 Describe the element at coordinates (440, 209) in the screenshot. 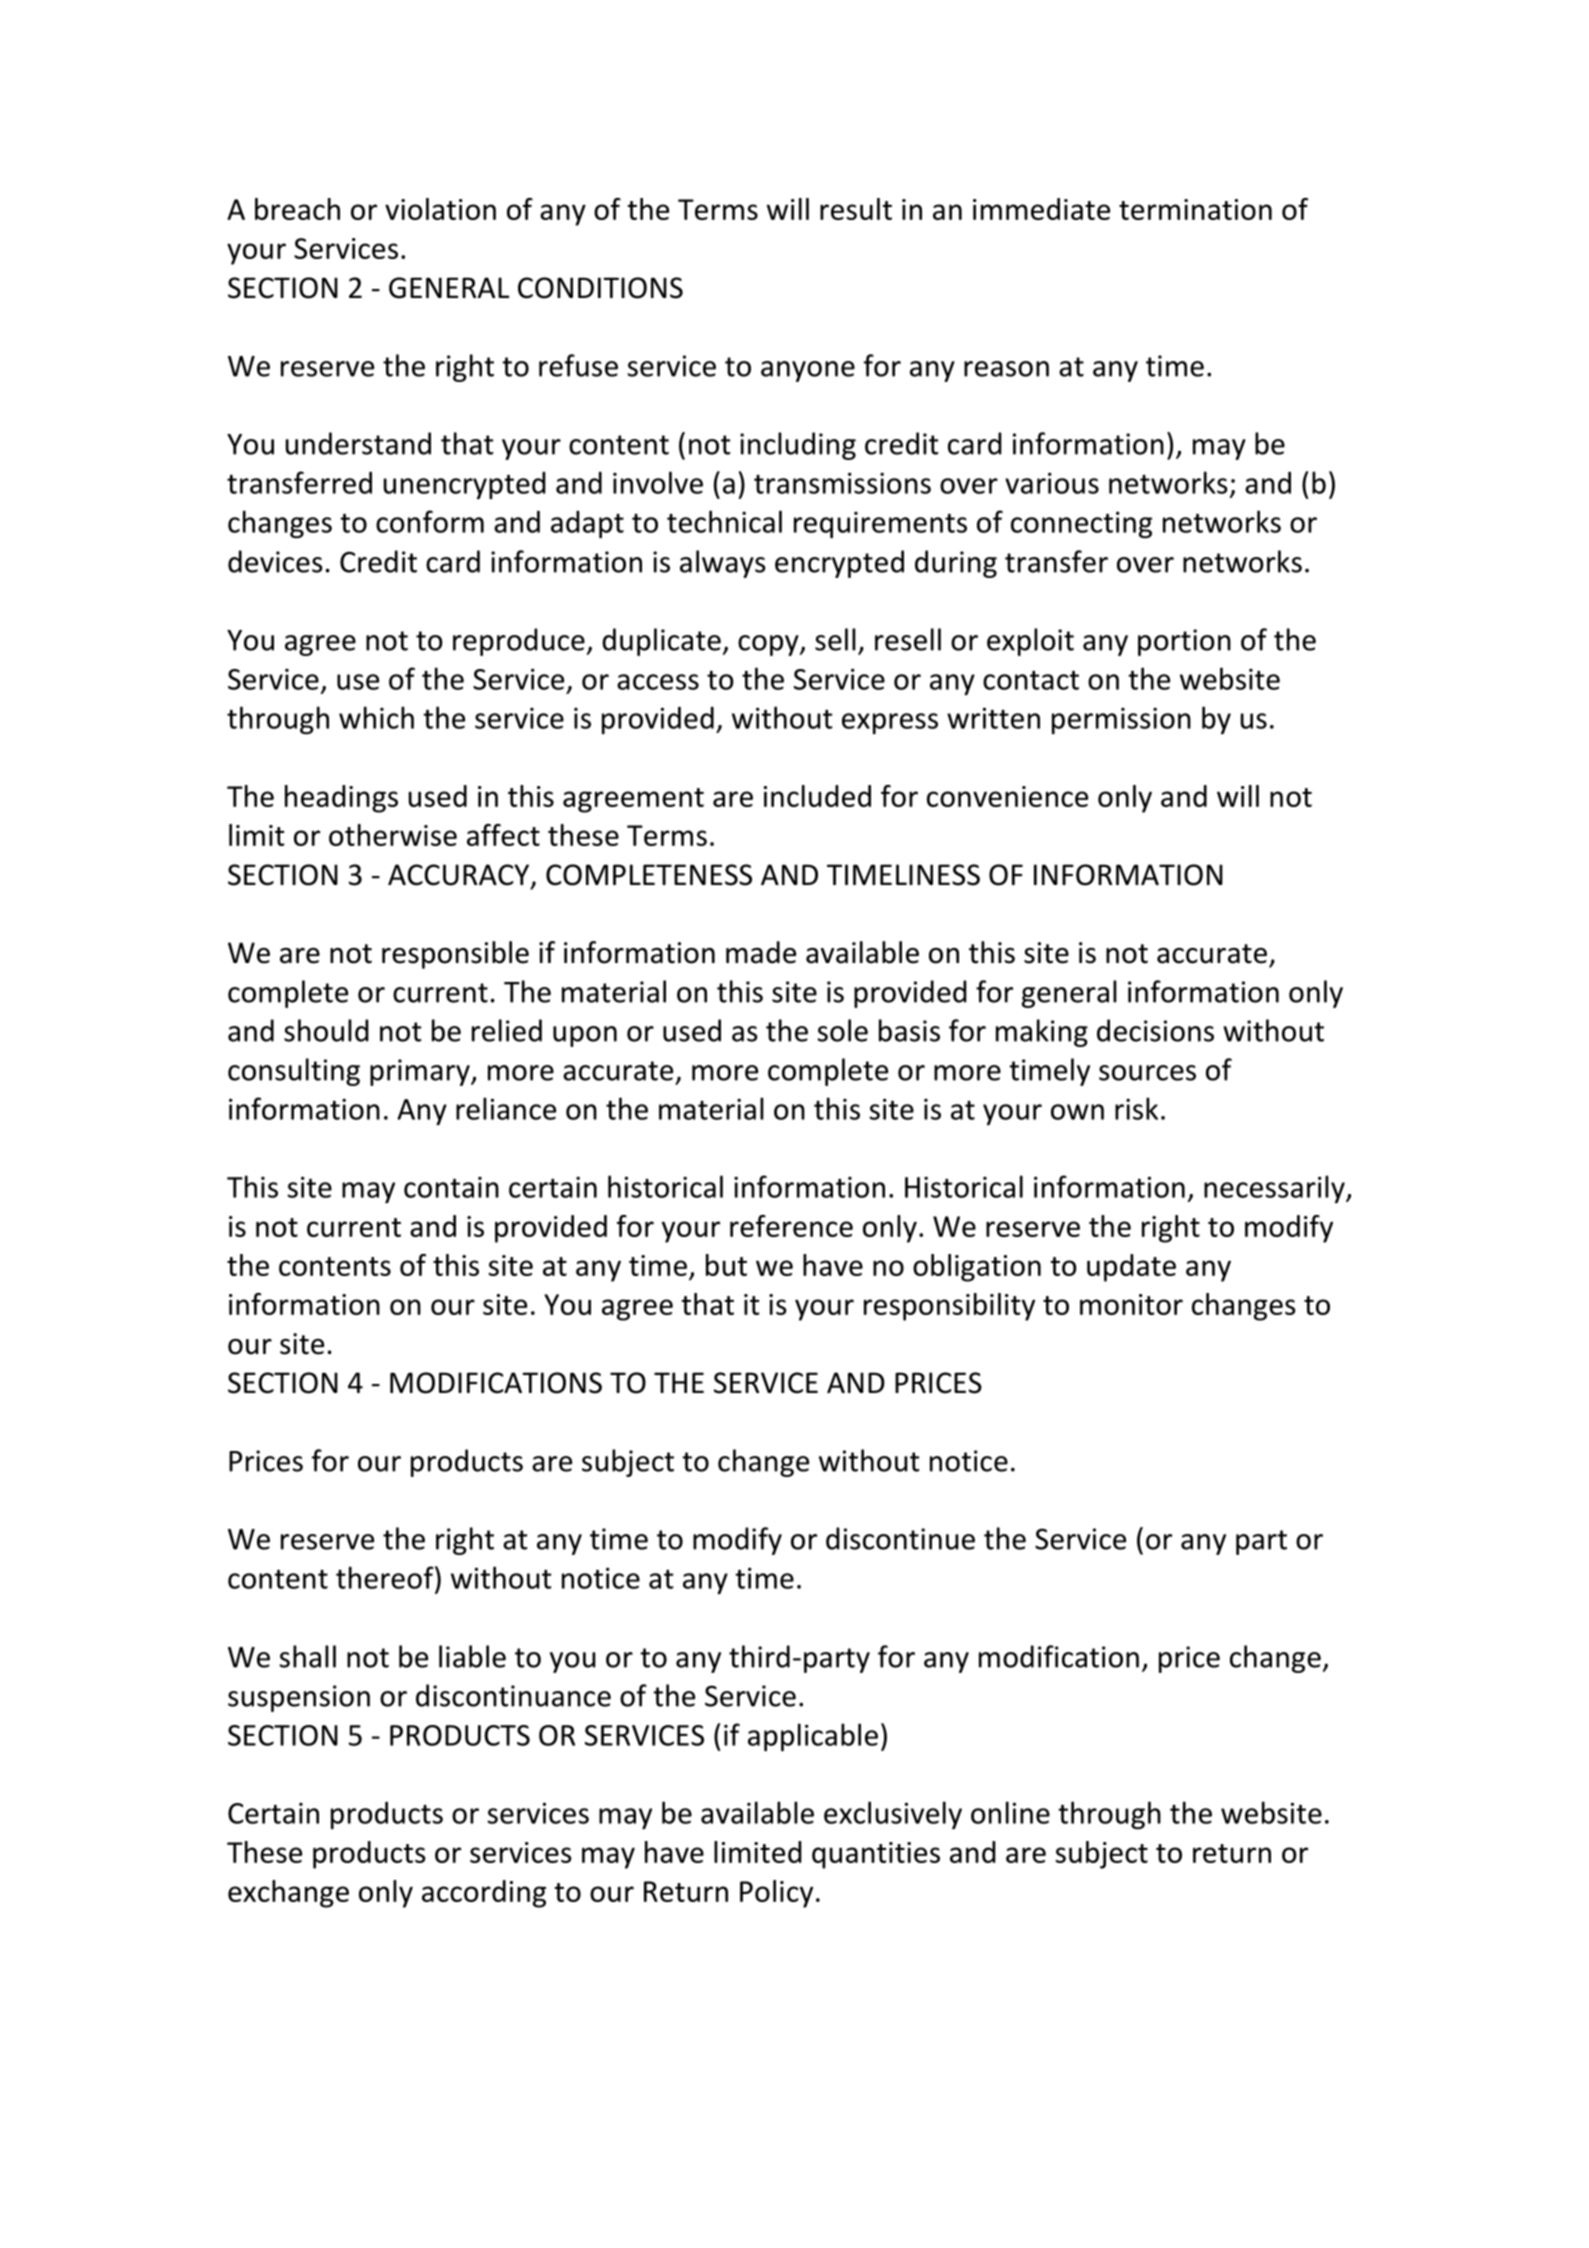

I see `violation` at that location.
